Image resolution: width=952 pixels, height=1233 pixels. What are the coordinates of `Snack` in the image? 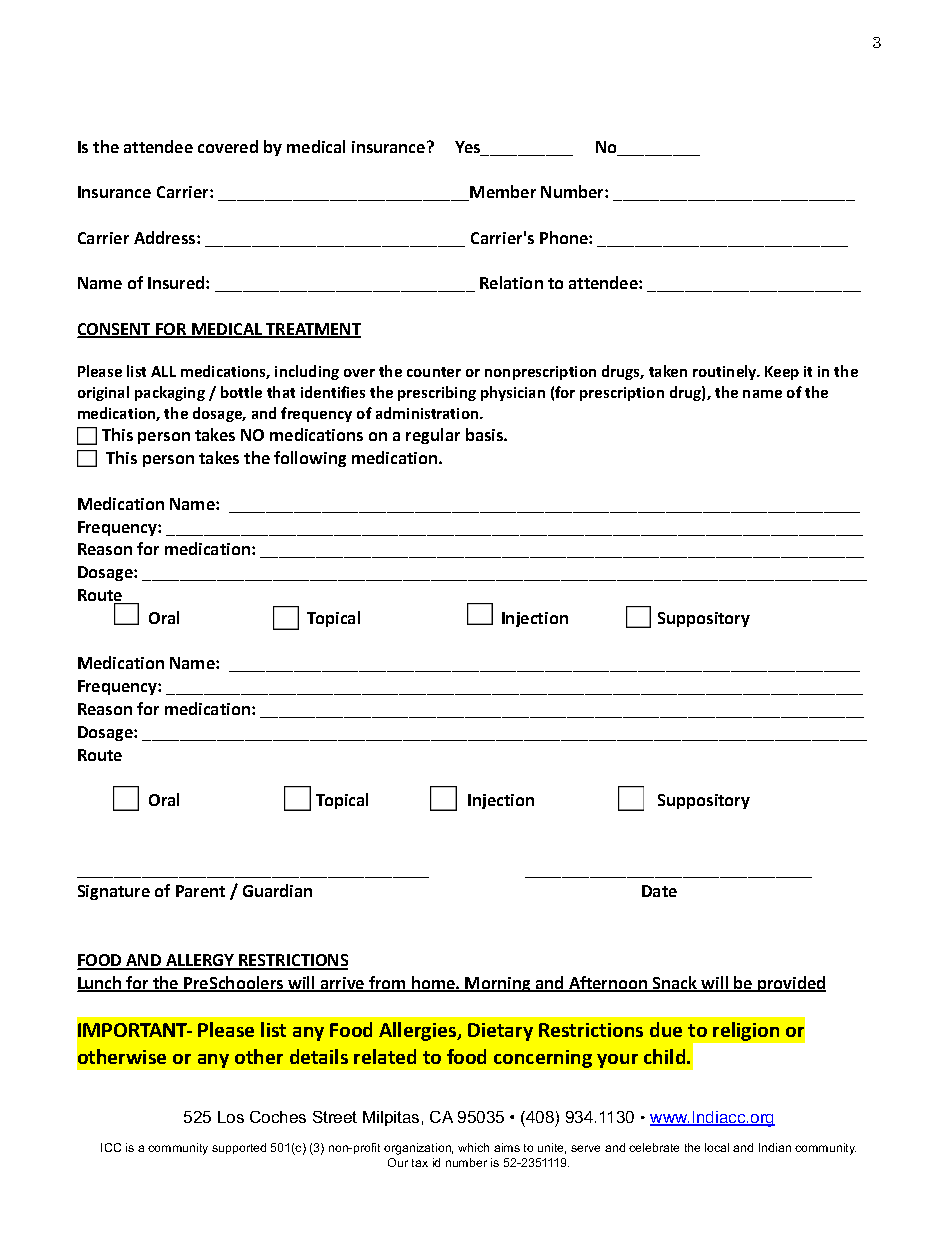 It's located at (675, 984).
